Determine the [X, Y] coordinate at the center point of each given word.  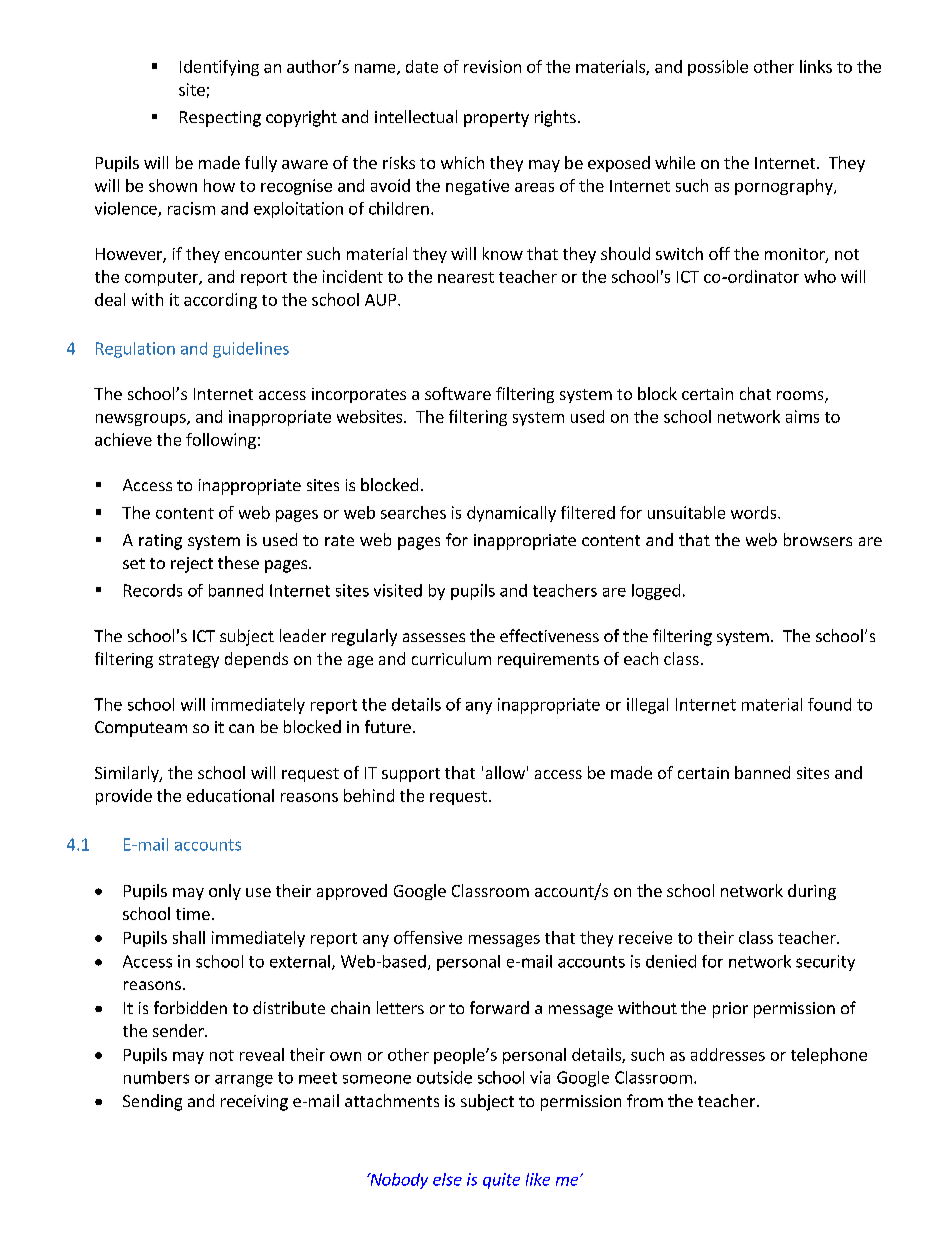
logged [656, 592]
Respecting [220, 119]
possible [718, 68]
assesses [434, 637]
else [447, 1179]
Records [153, 590]
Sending [152, 1102]
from [645, 1100]
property [496, 119]
